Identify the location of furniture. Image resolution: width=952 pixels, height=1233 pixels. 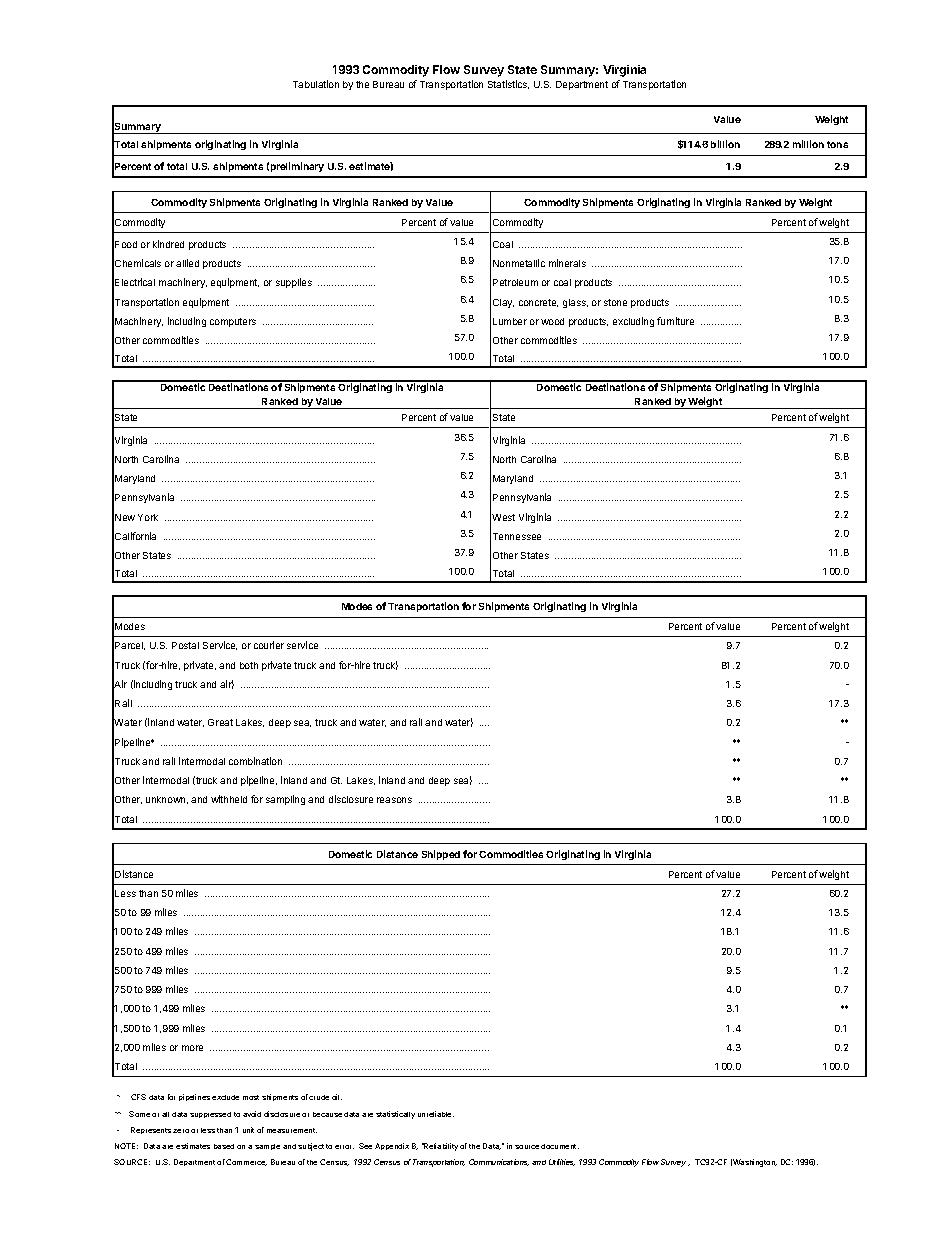
(675, 321).
